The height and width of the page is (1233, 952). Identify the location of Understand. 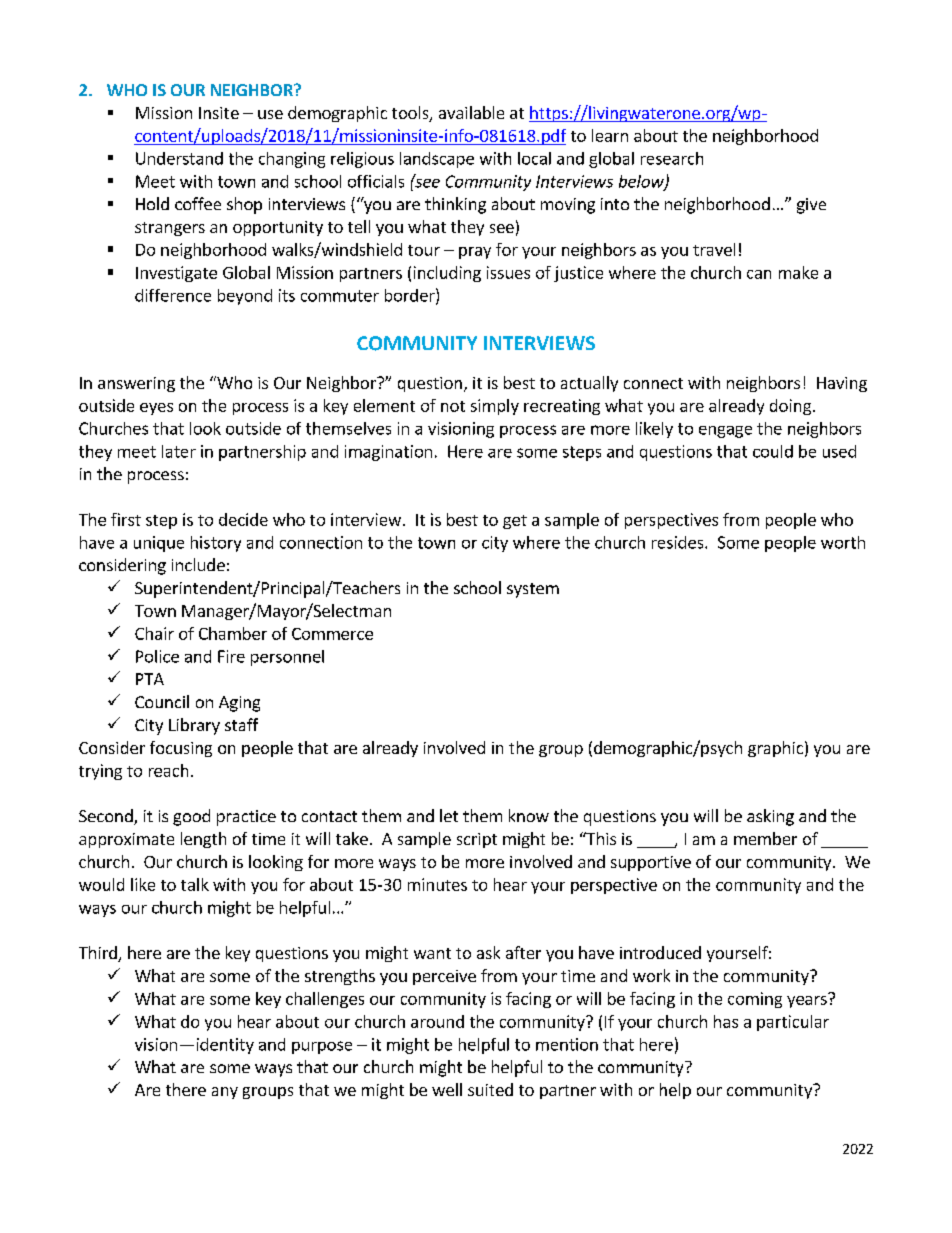
(179, 158).
